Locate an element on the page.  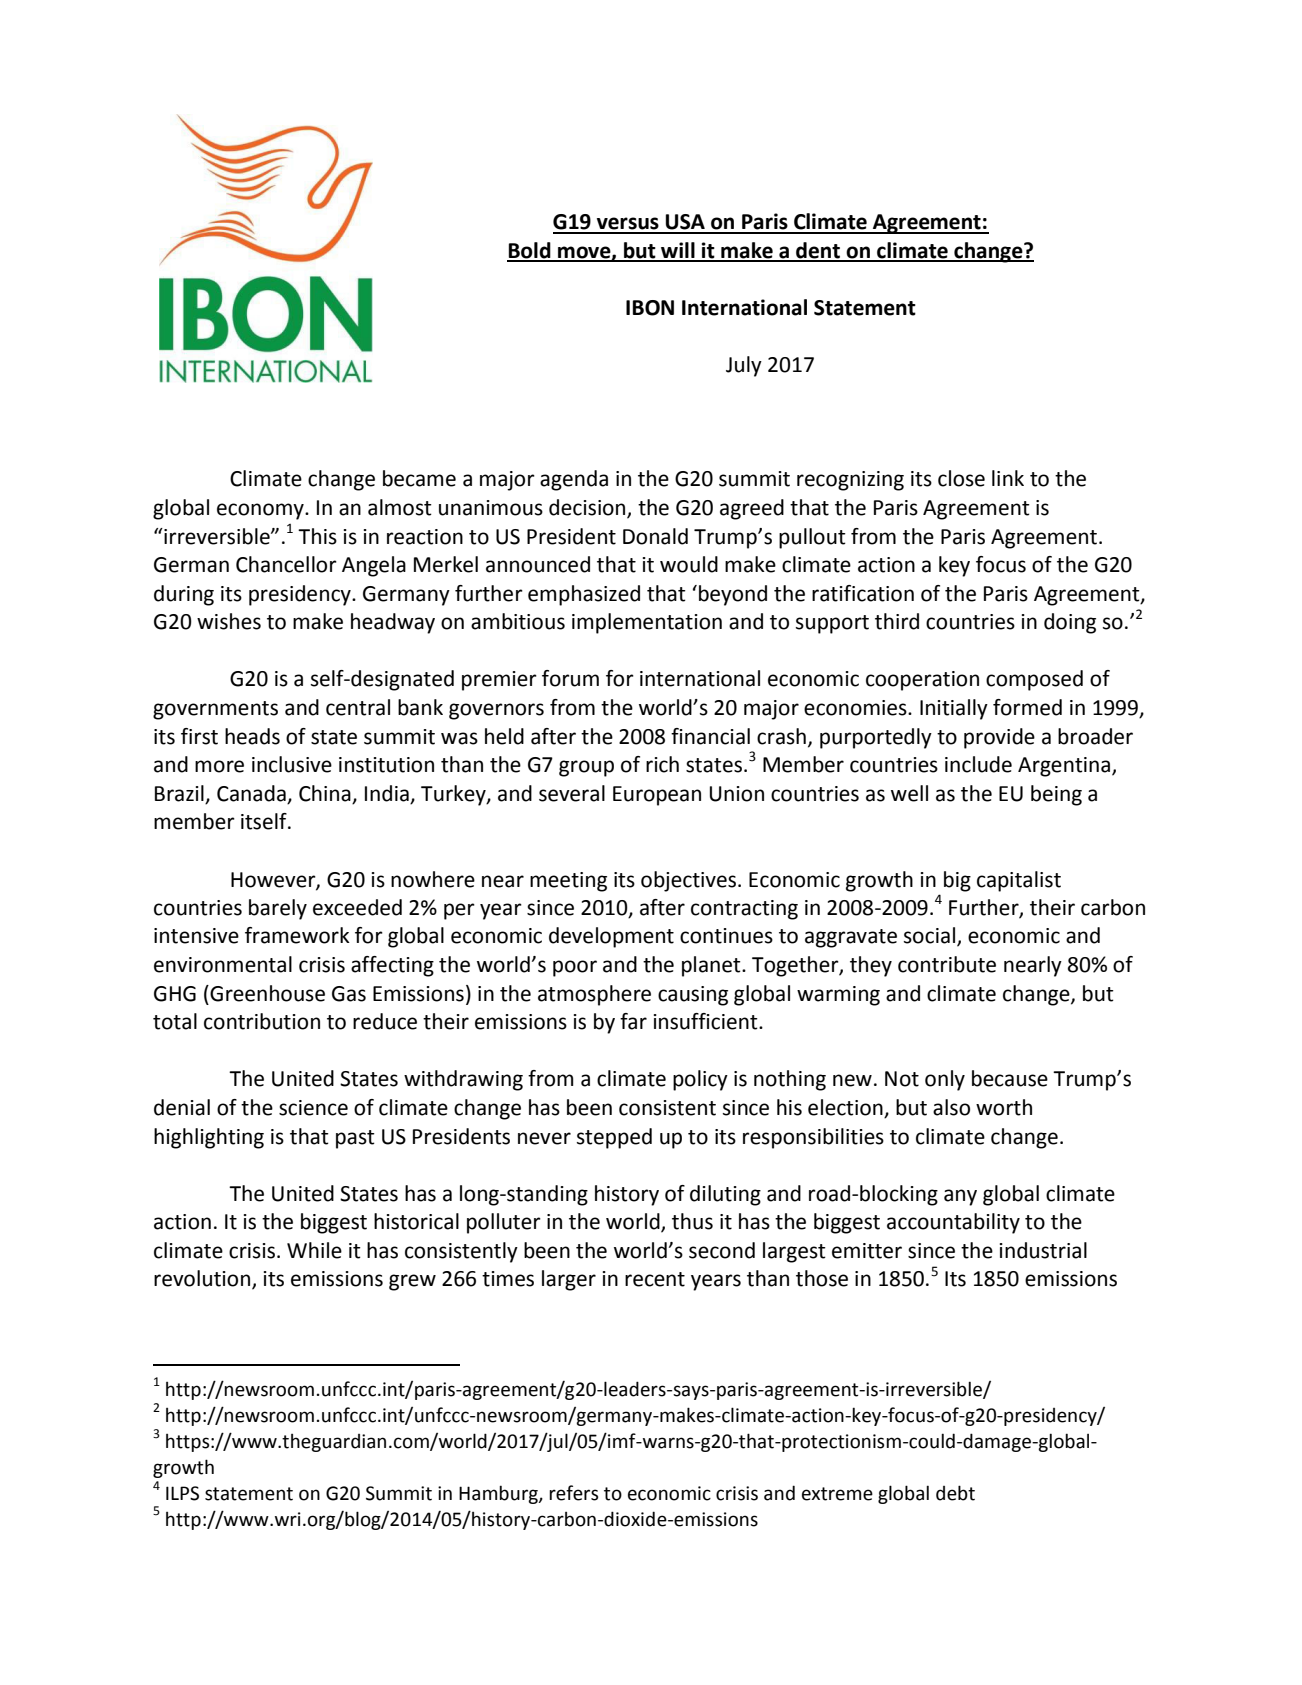
close is located at coordinates (961, 478).
